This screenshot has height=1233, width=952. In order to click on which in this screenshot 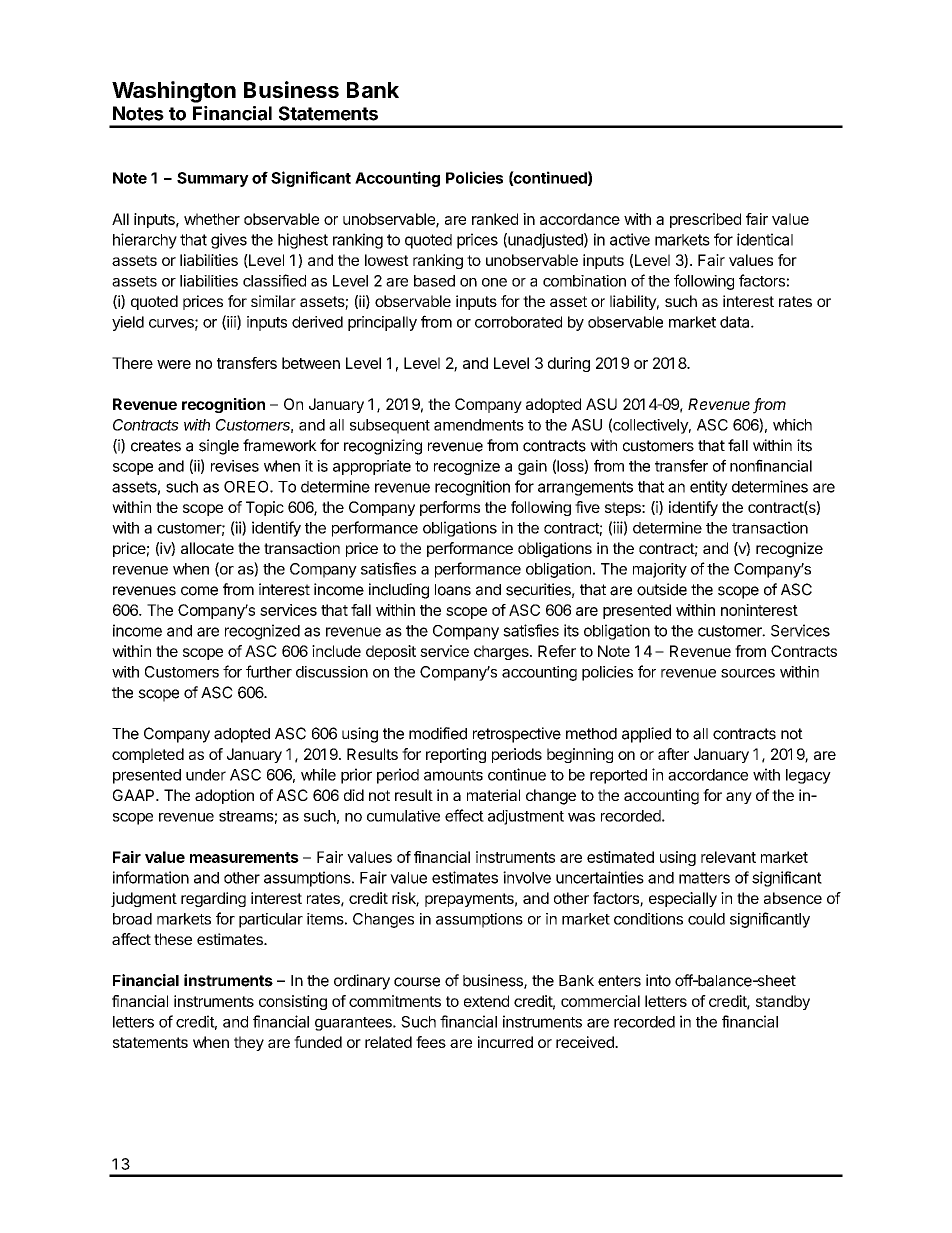, I will do `click(792, 425)`.
